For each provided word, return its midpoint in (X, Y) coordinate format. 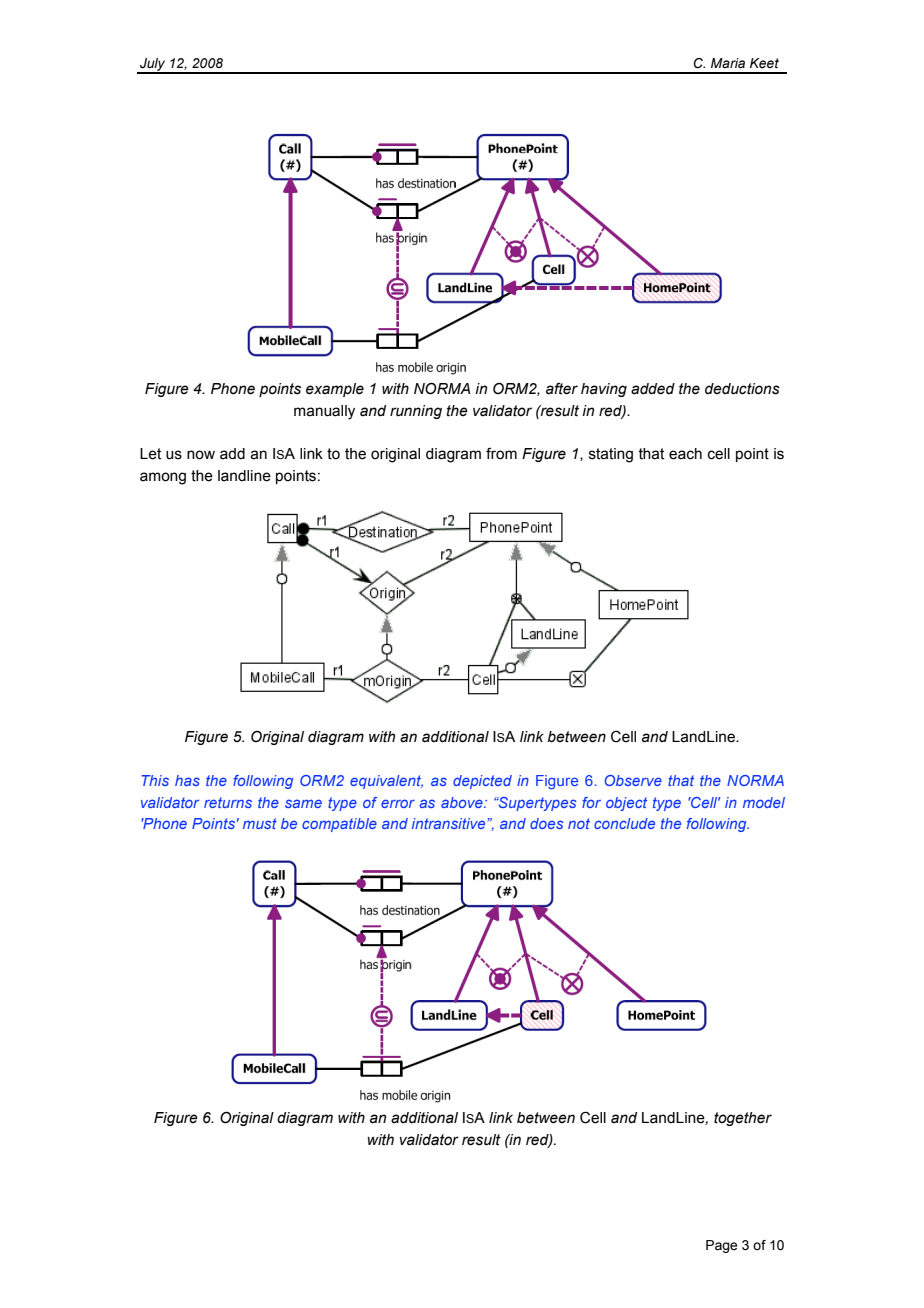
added (653, 389)
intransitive (450, 823)
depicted (482, 782)
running (416, 412)
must (260, 823)
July (153, 65)
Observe (633, 780)
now (201, 455)
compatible (339, 825)
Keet (764, 63)
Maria (728, 63)
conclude (624, 823)
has (187, 780)
